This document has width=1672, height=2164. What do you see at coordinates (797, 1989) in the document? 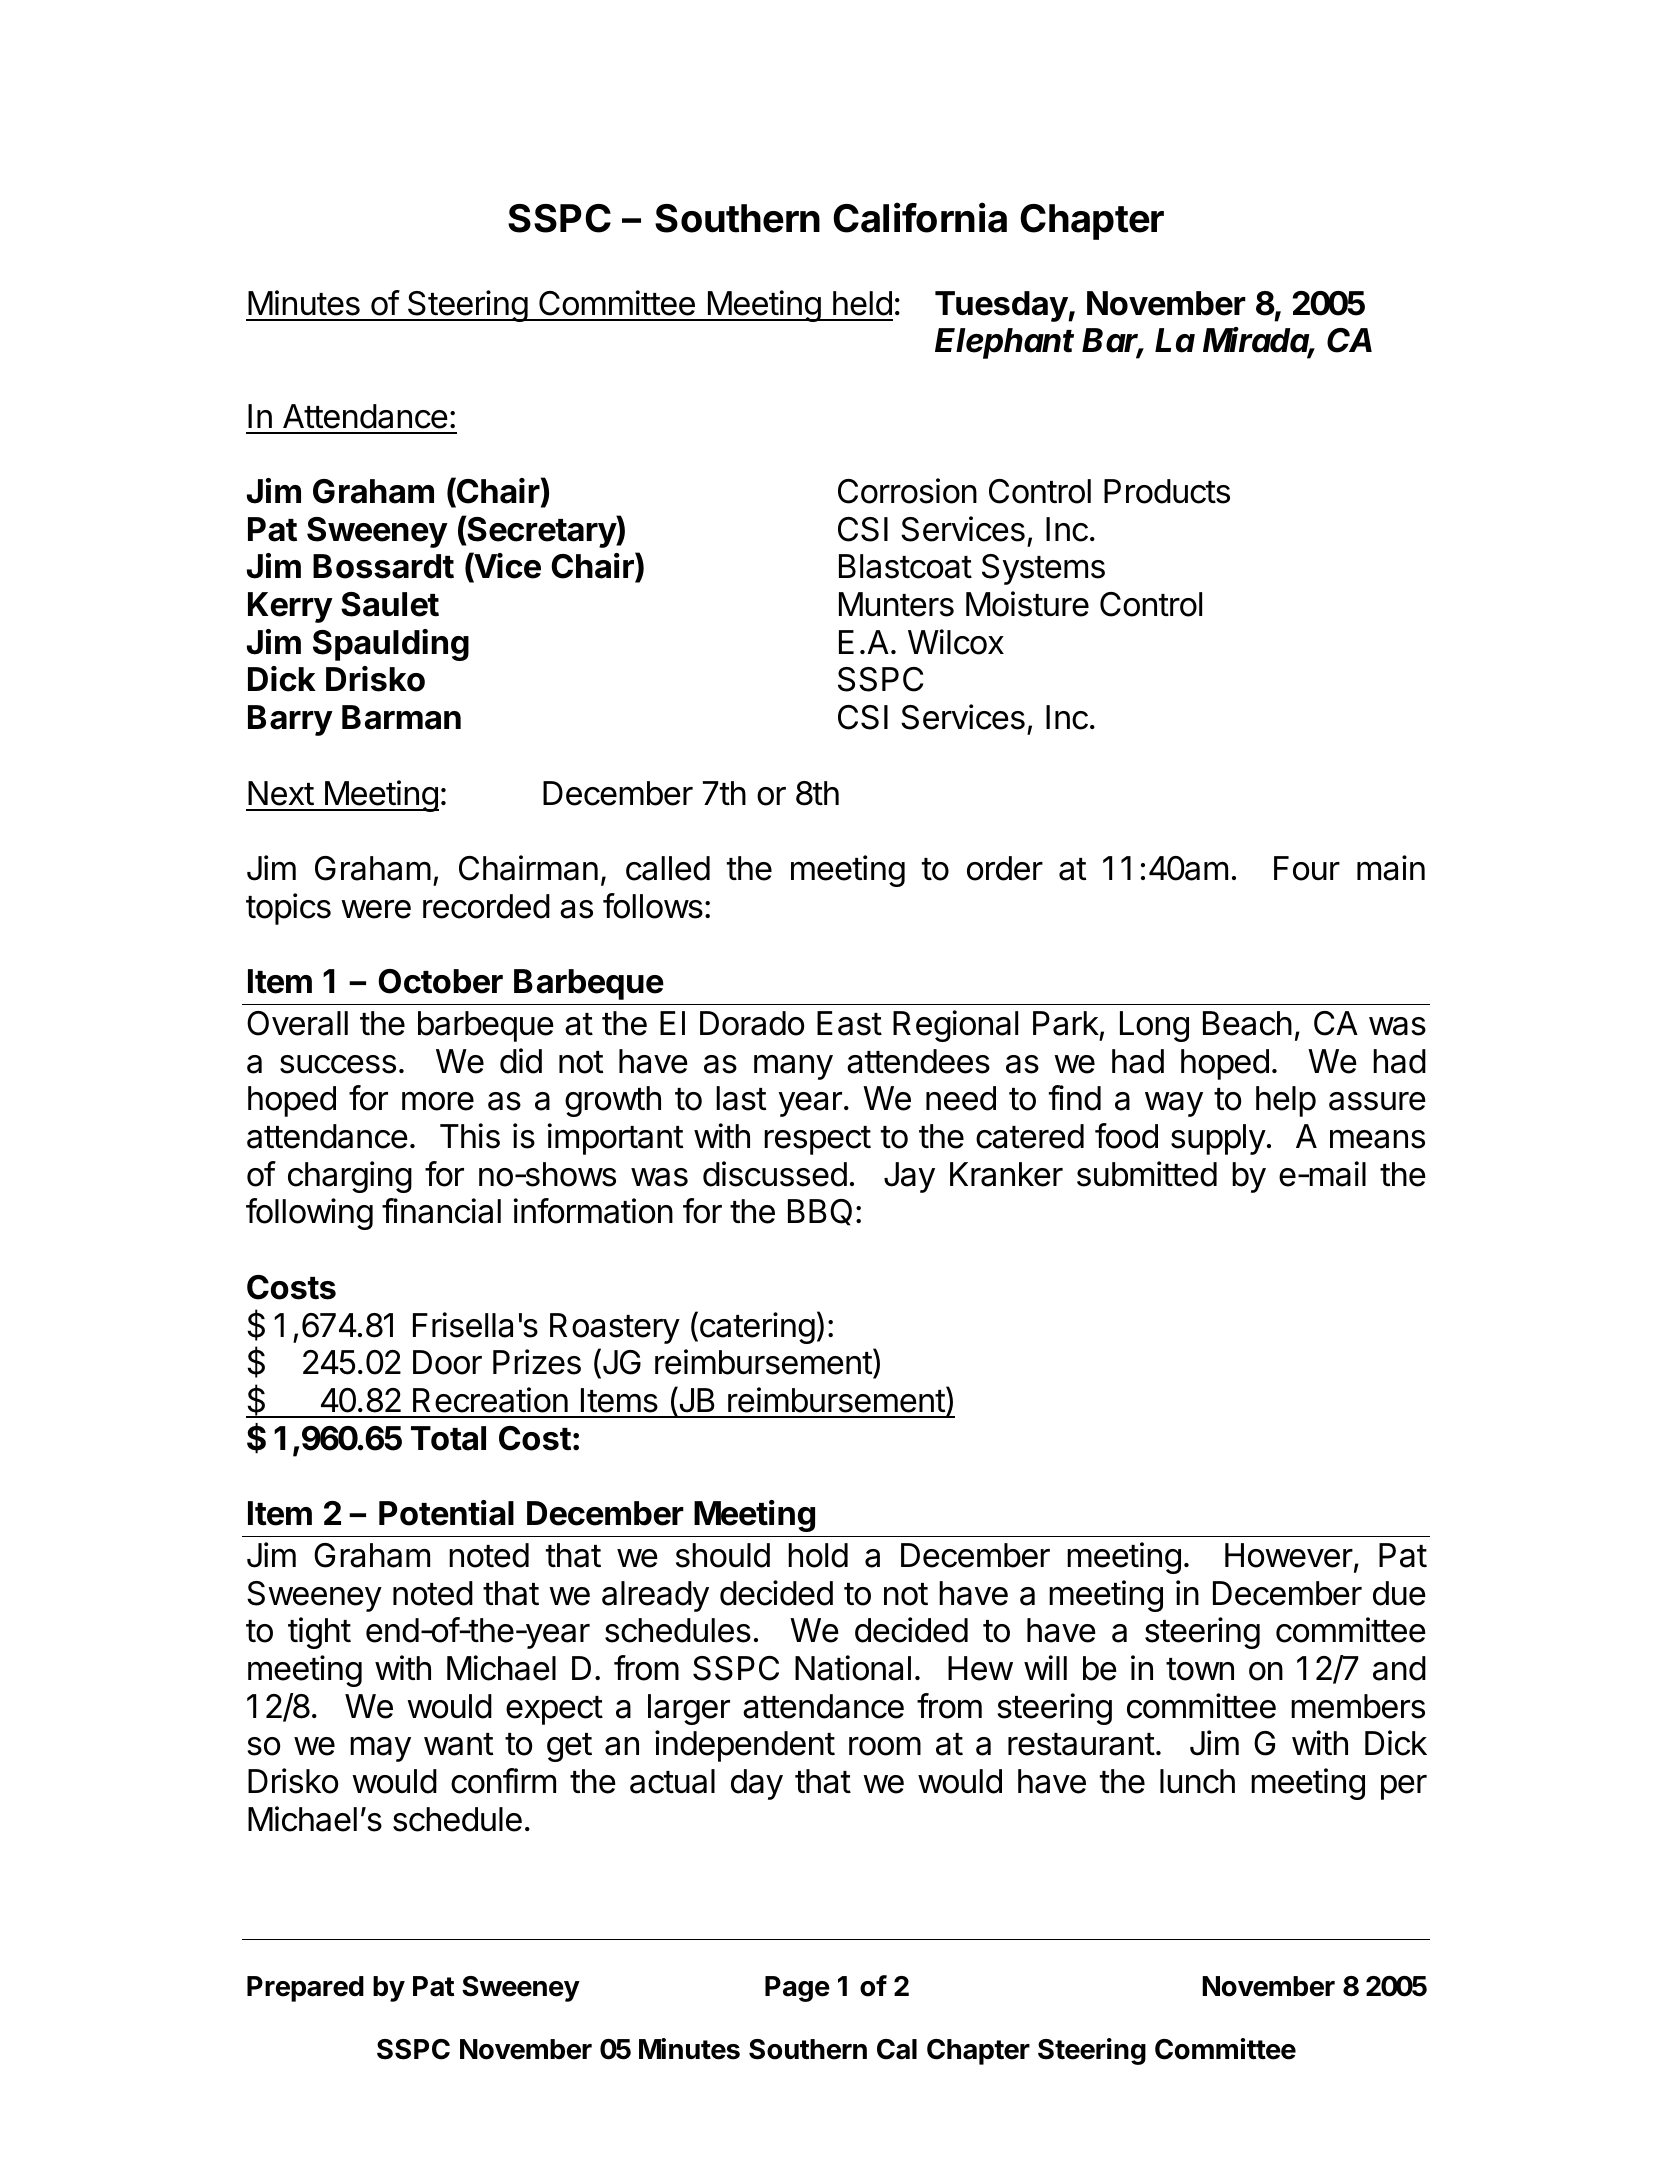
I see `Page` at bounding box center [797, 1989].
